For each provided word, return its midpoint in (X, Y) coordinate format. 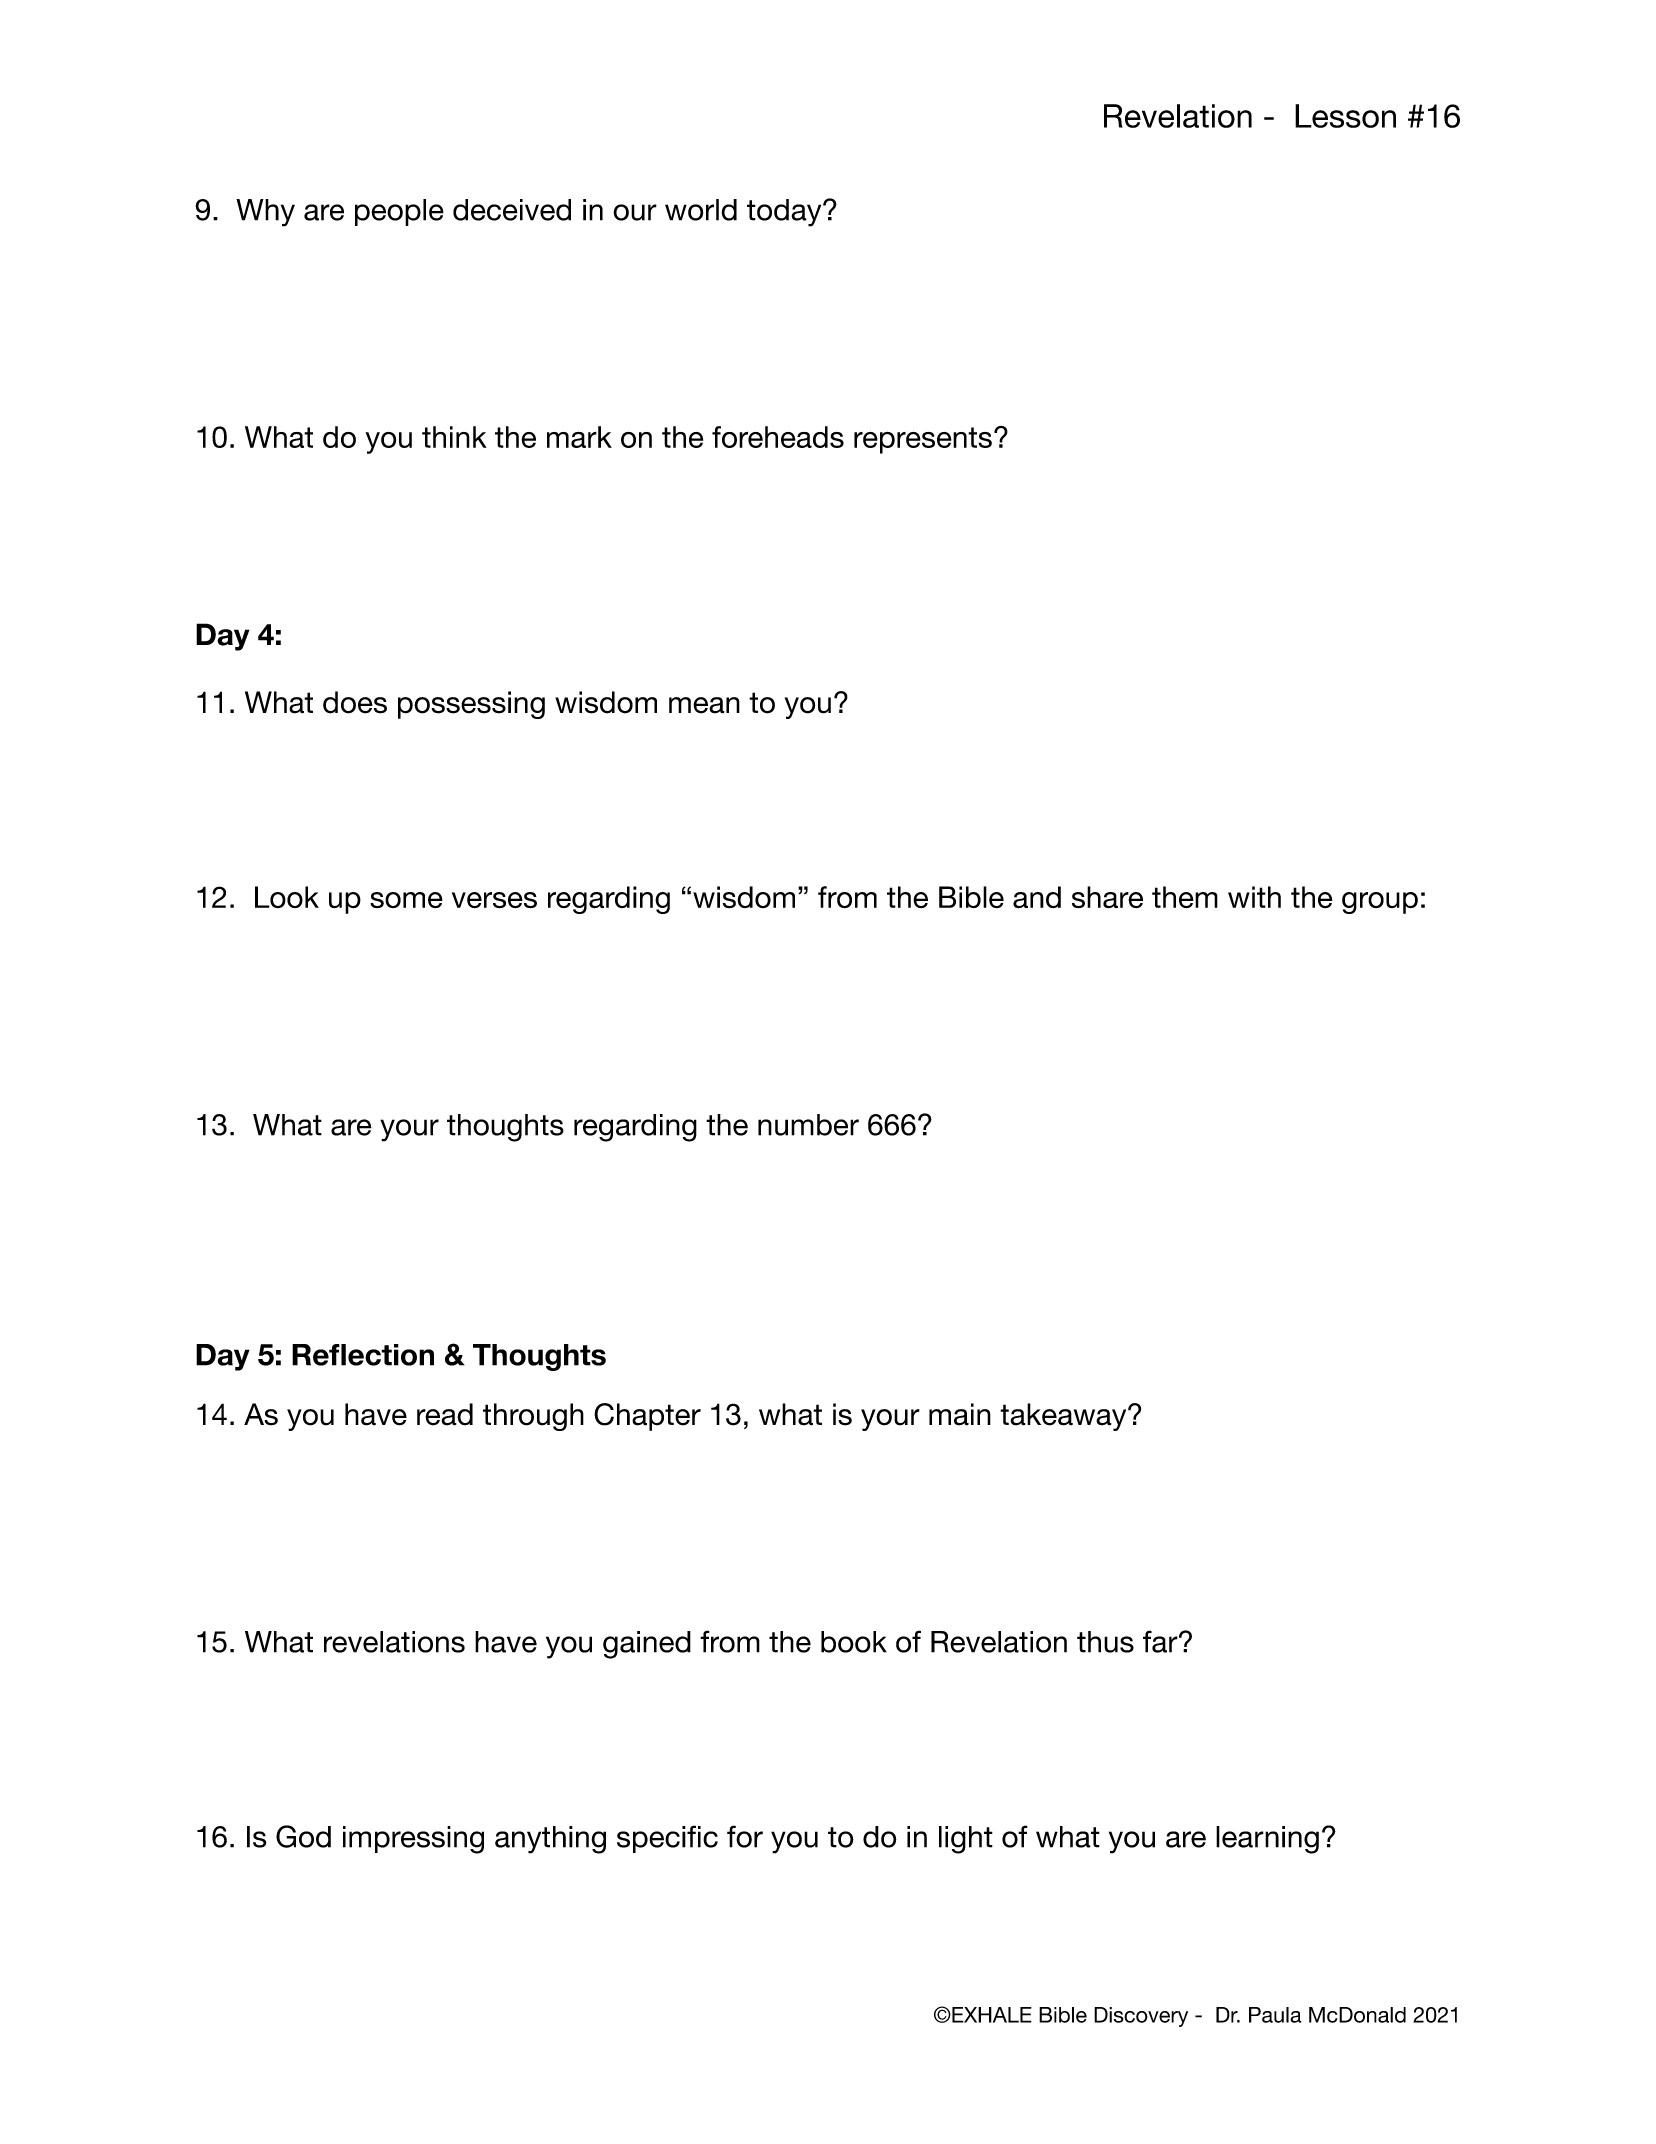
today (785, 213)
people (399, 212)
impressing (413, 1840)
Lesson (1345, 116)
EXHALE (991, 2015)
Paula (1275, 2015)
